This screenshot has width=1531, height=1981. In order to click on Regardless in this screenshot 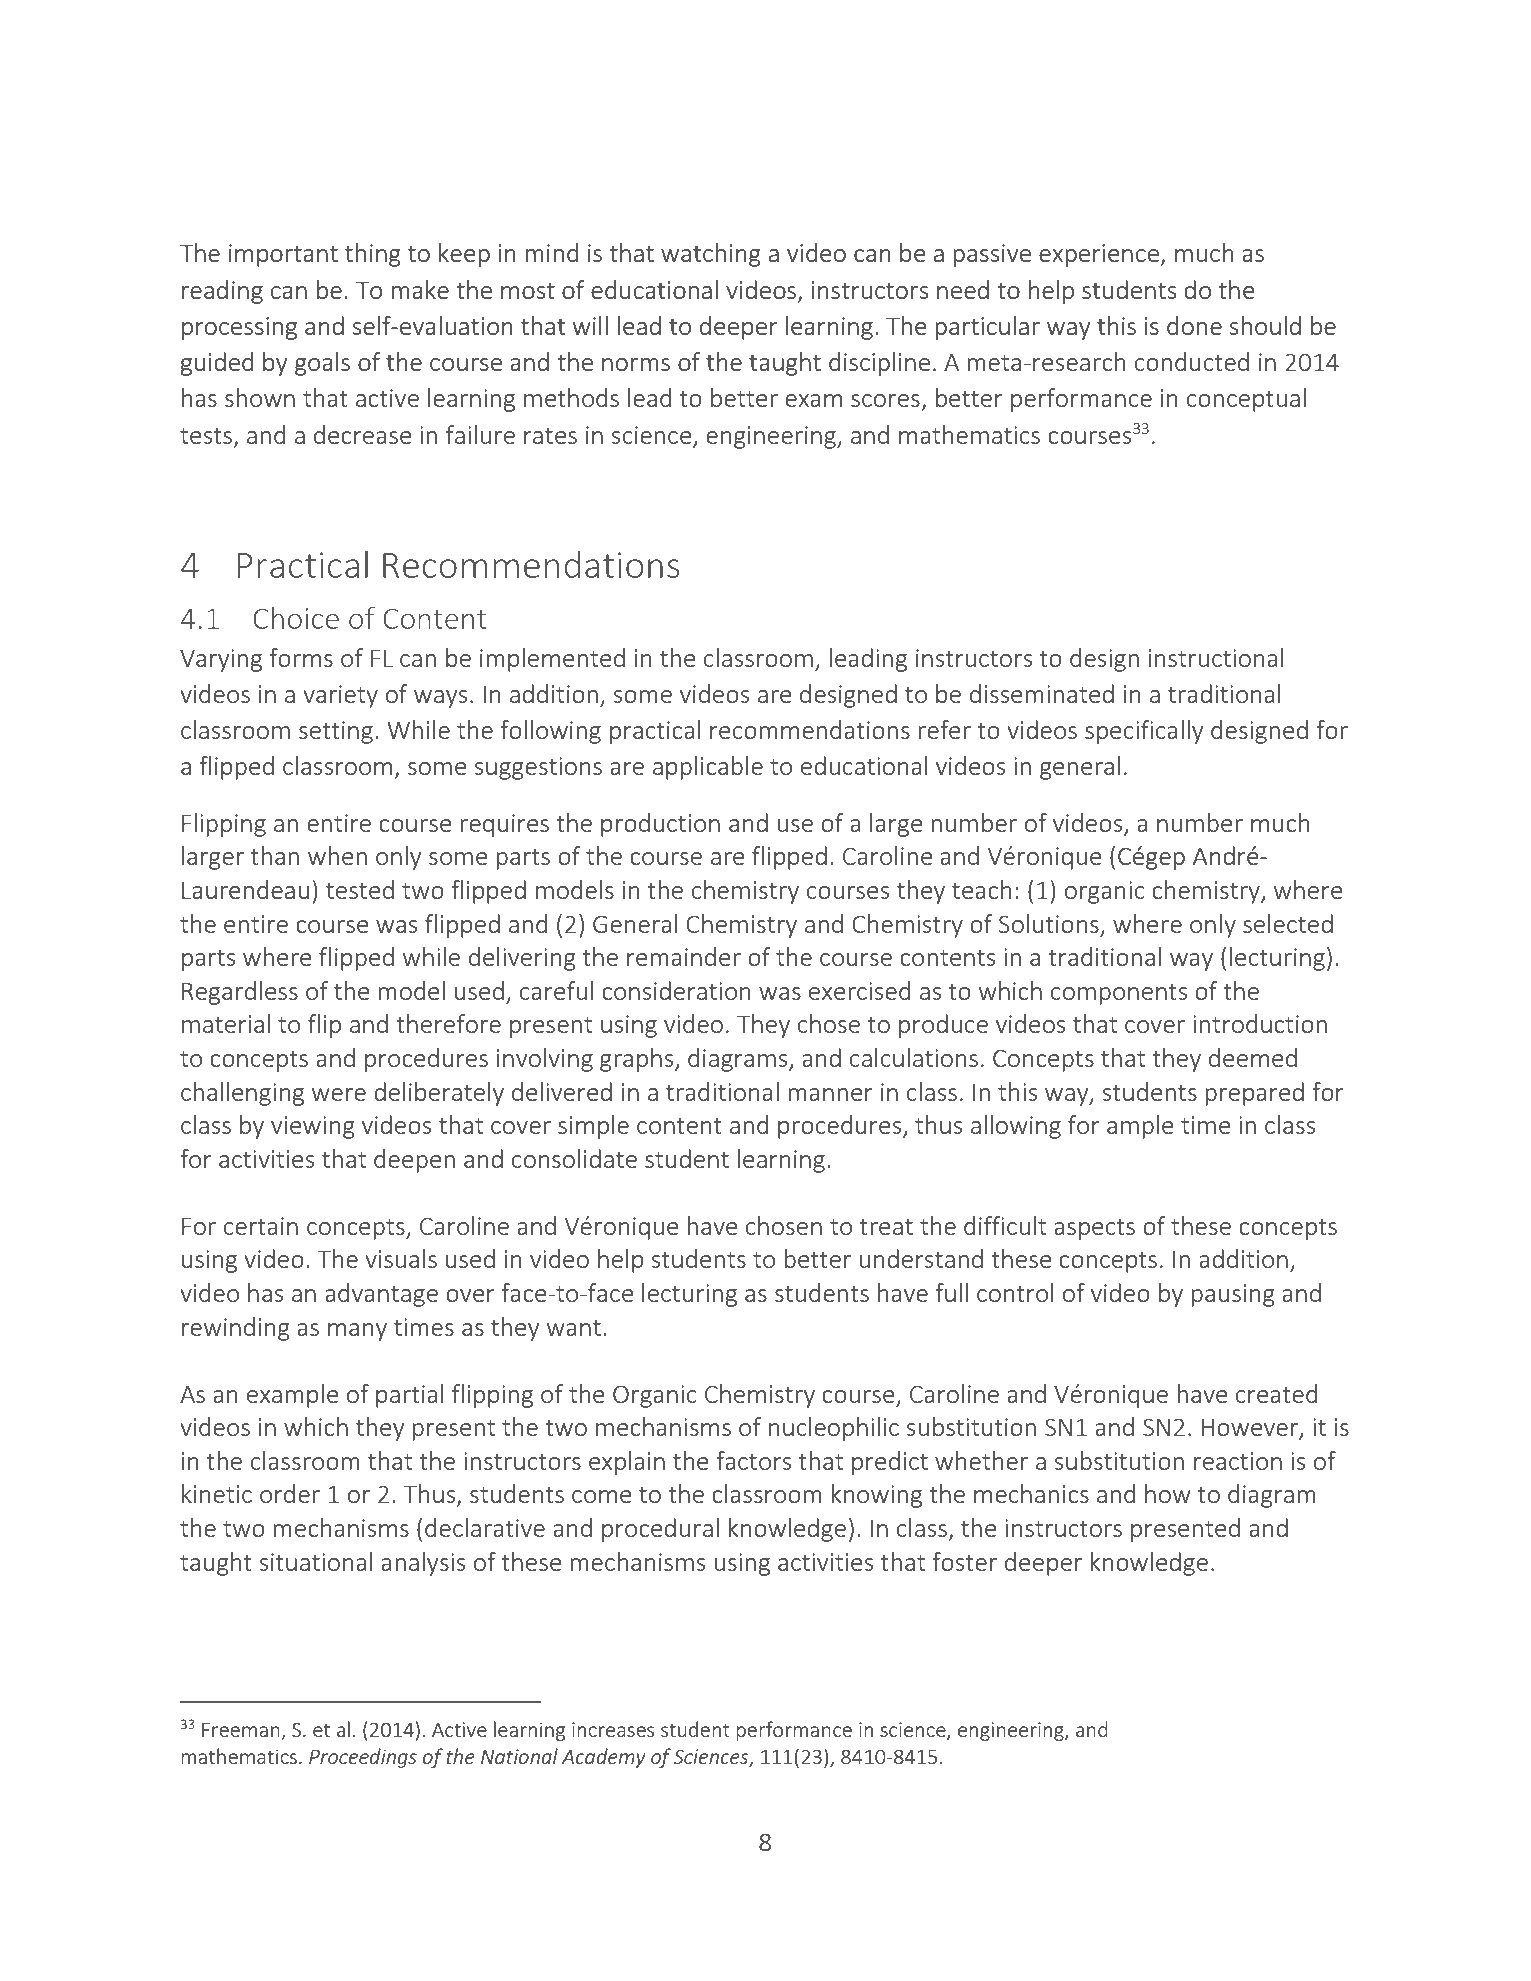, I will do `click(240, 993)`.
